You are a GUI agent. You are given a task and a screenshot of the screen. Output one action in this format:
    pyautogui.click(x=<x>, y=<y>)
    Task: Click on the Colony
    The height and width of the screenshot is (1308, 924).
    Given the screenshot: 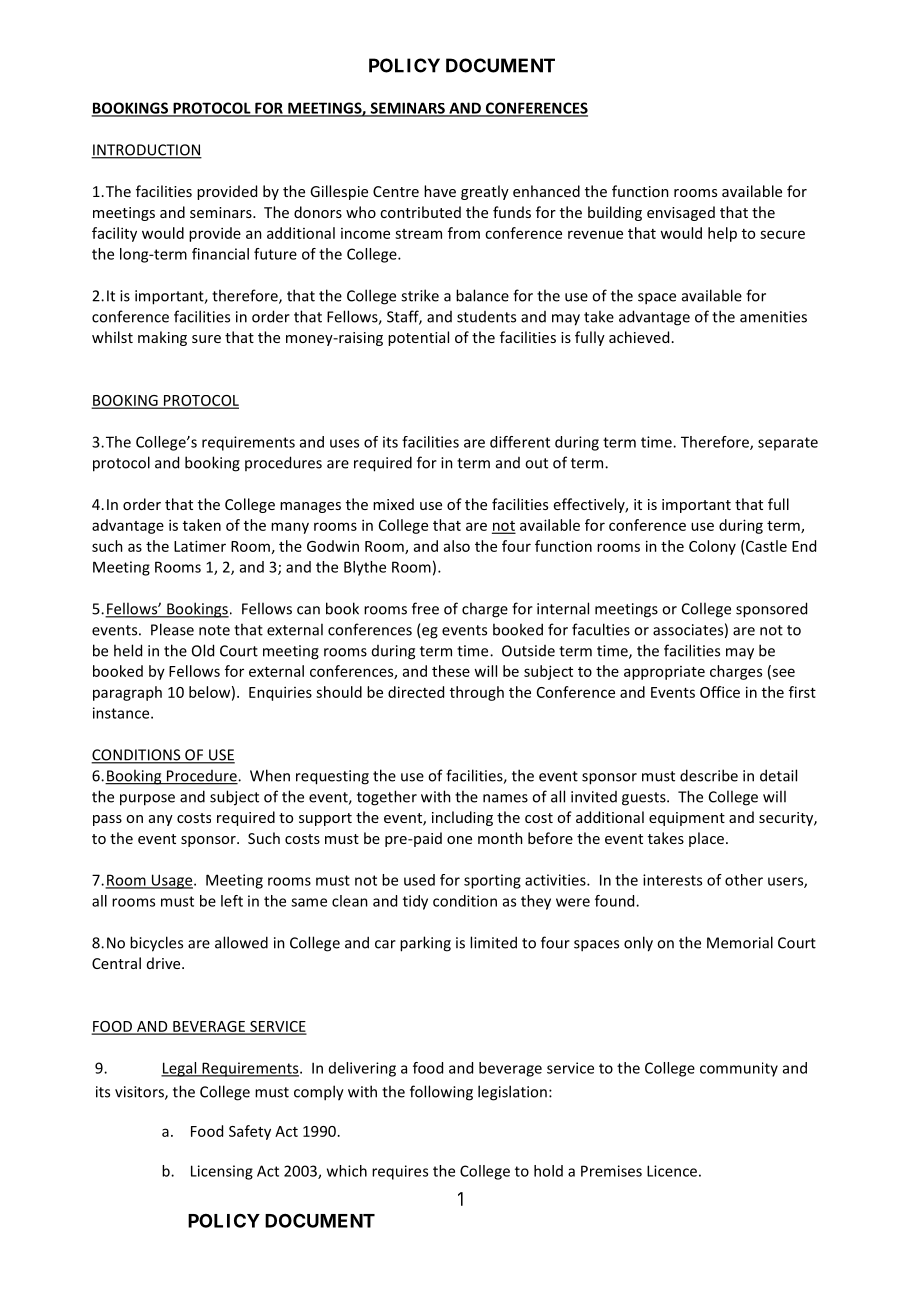 What is the action you would take?
    pyautogui.click(x=712, y=547)
